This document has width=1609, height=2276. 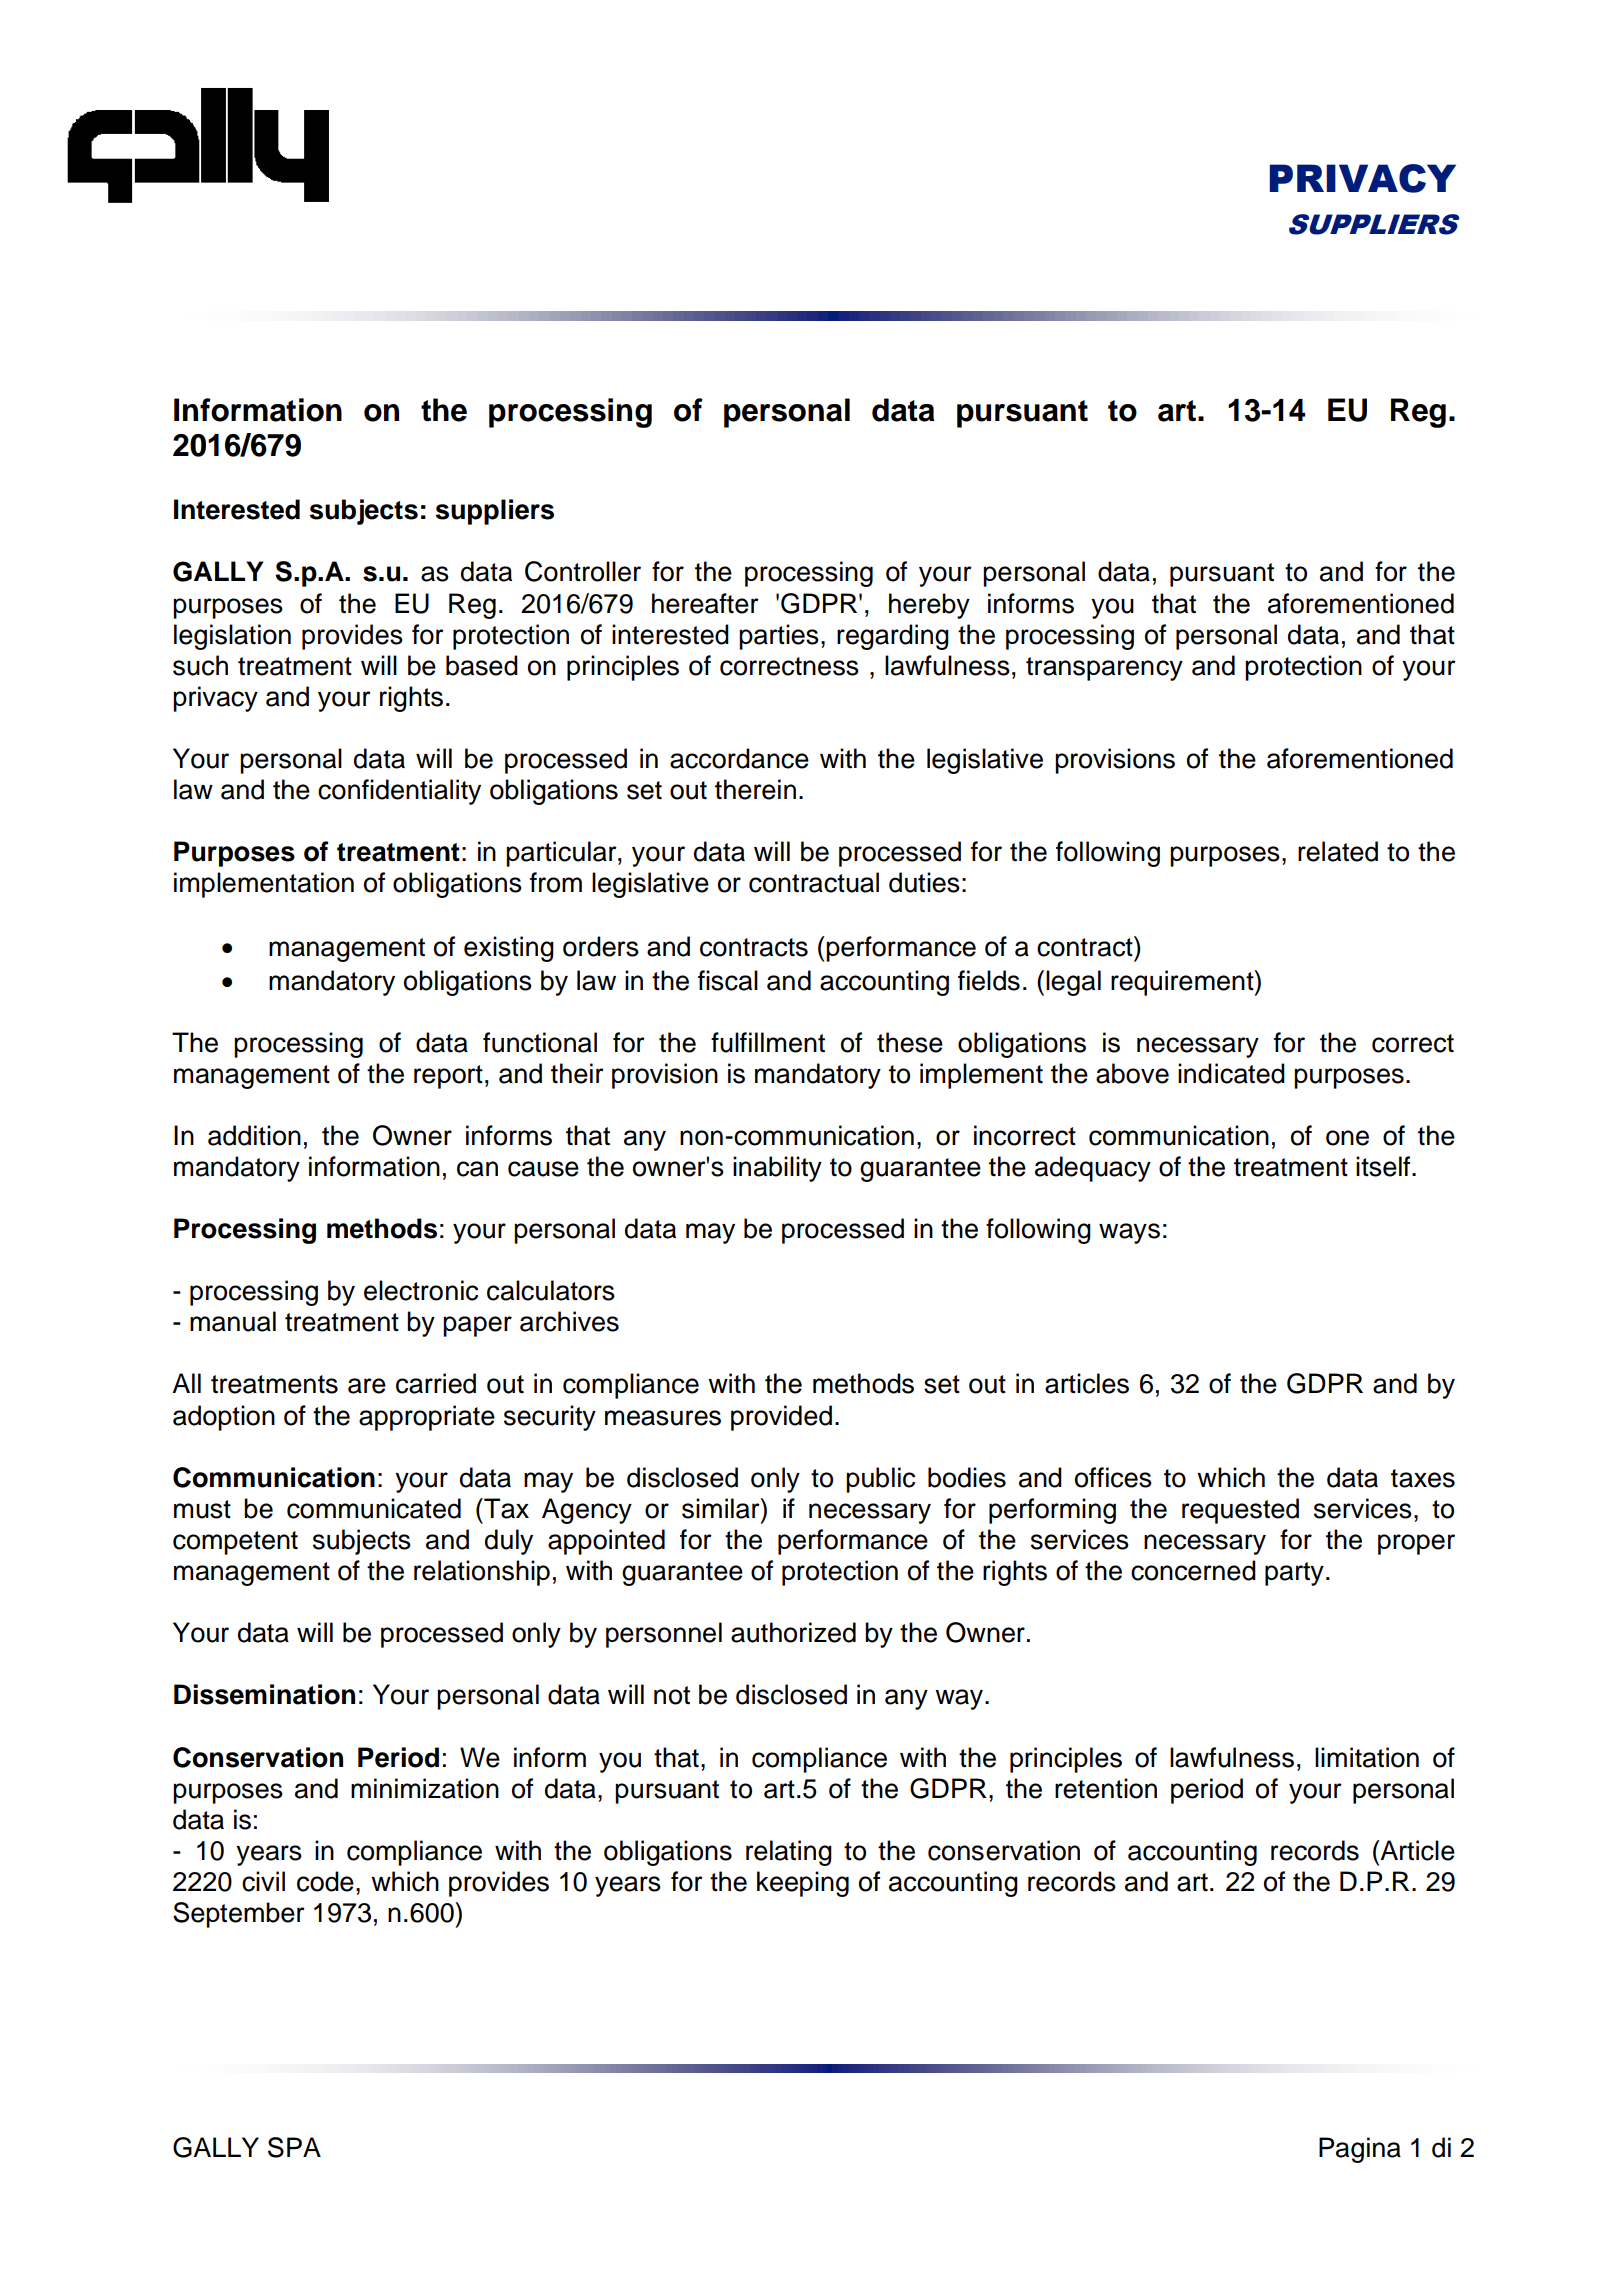 I want to click on transparency, so click(x=1104, y=669).
